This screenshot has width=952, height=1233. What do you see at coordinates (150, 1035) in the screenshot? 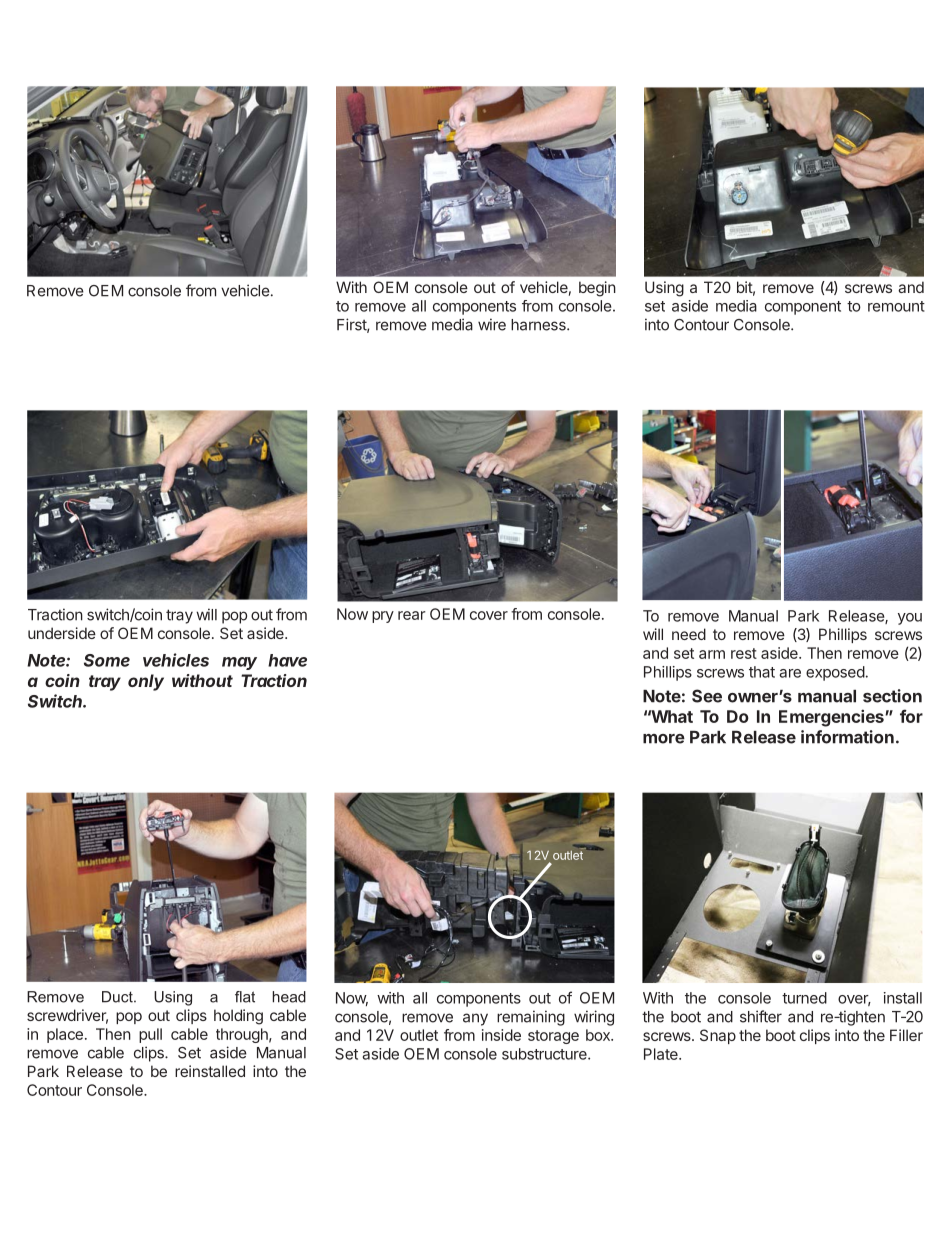
I see `pull` at bounding box center [150, 1035].
